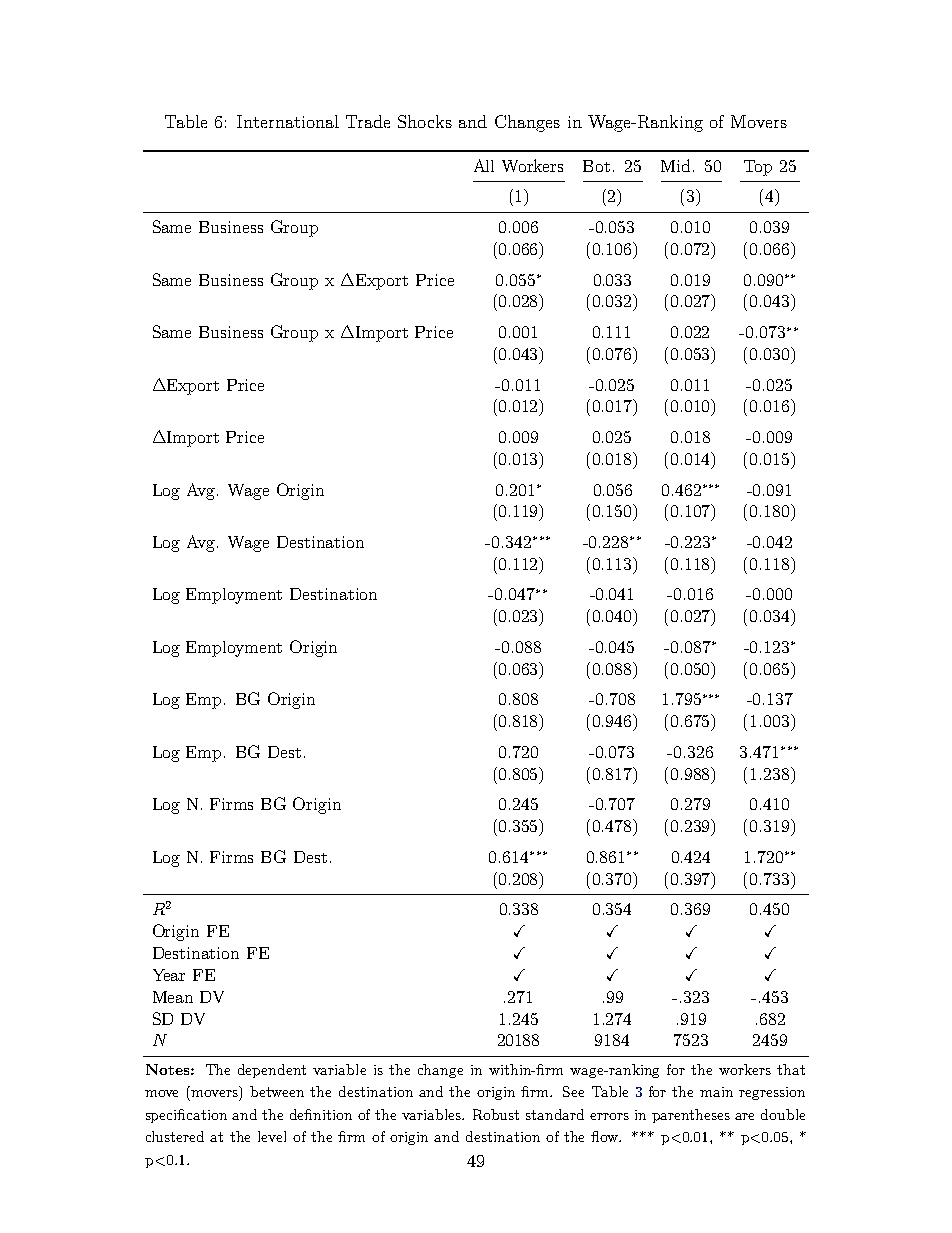 The image size is (952, 1233). What do you see at coordinates (288, 121) in the screenshot?
I see `International` at bounding box center [288, 121].
